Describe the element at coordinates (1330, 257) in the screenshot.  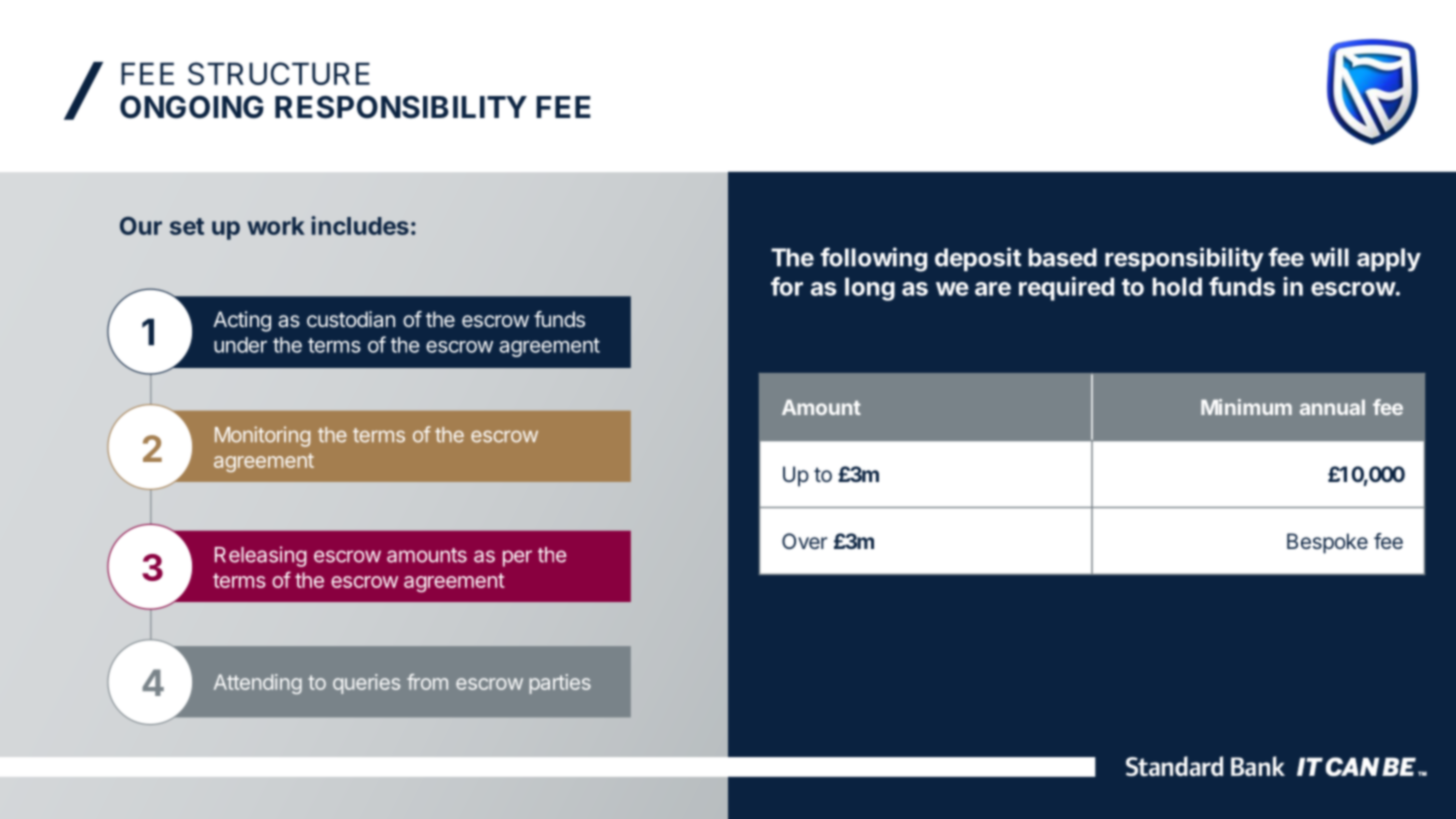
I see `will` at that location.
